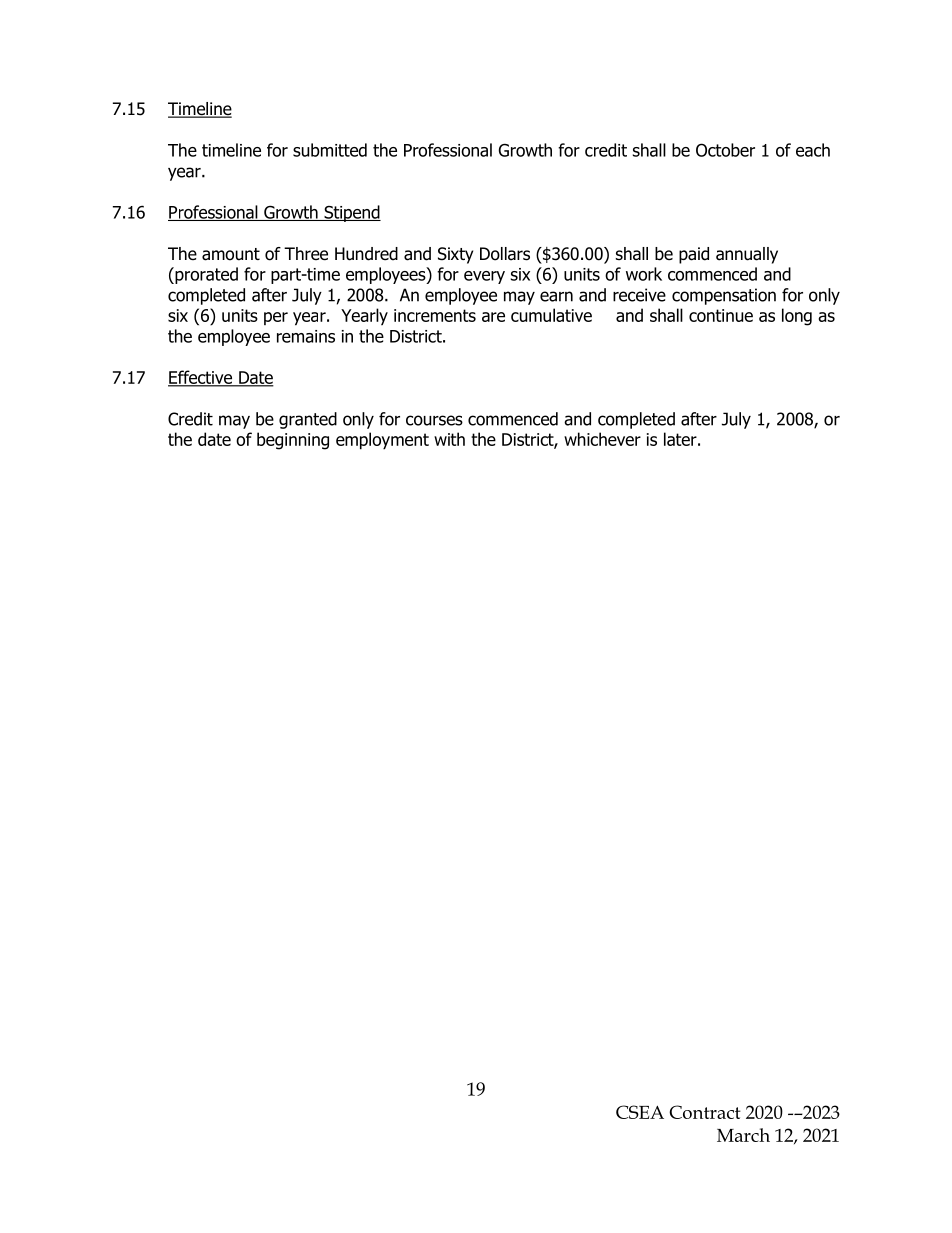 Image resolution: width=952 pixels, height=1233 pixels. Describe the element at coordinates (505, 254) in the screenshot. I see `Dollars` at that location.
